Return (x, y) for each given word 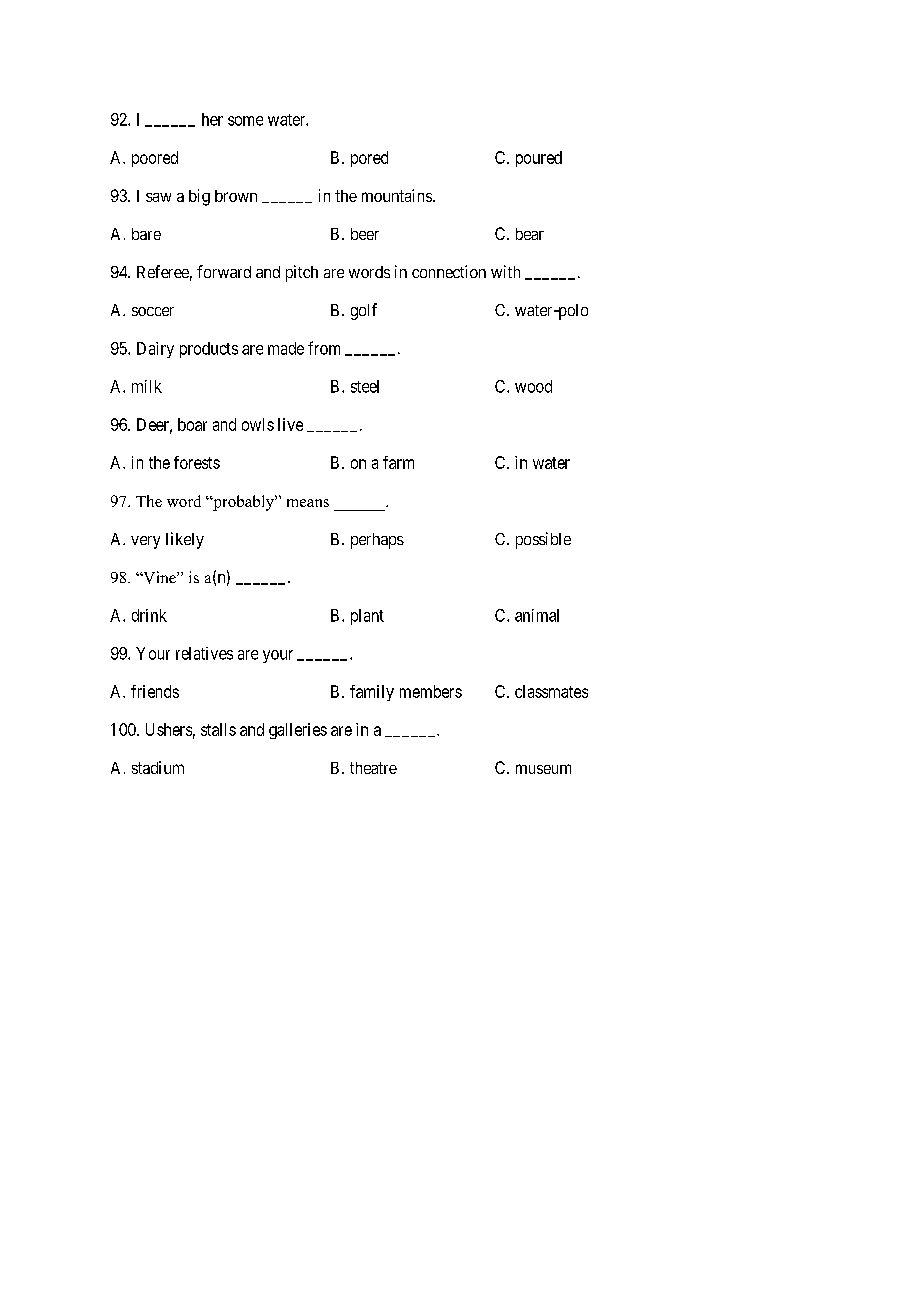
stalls (218, 729)
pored (369, 159)
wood (533, 386)
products (209, 350)
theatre (373, 768)
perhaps (377, 541)
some (245, 121)
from (324, 348)
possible (543, 540)
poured (539, 159)
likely (185, 540)
